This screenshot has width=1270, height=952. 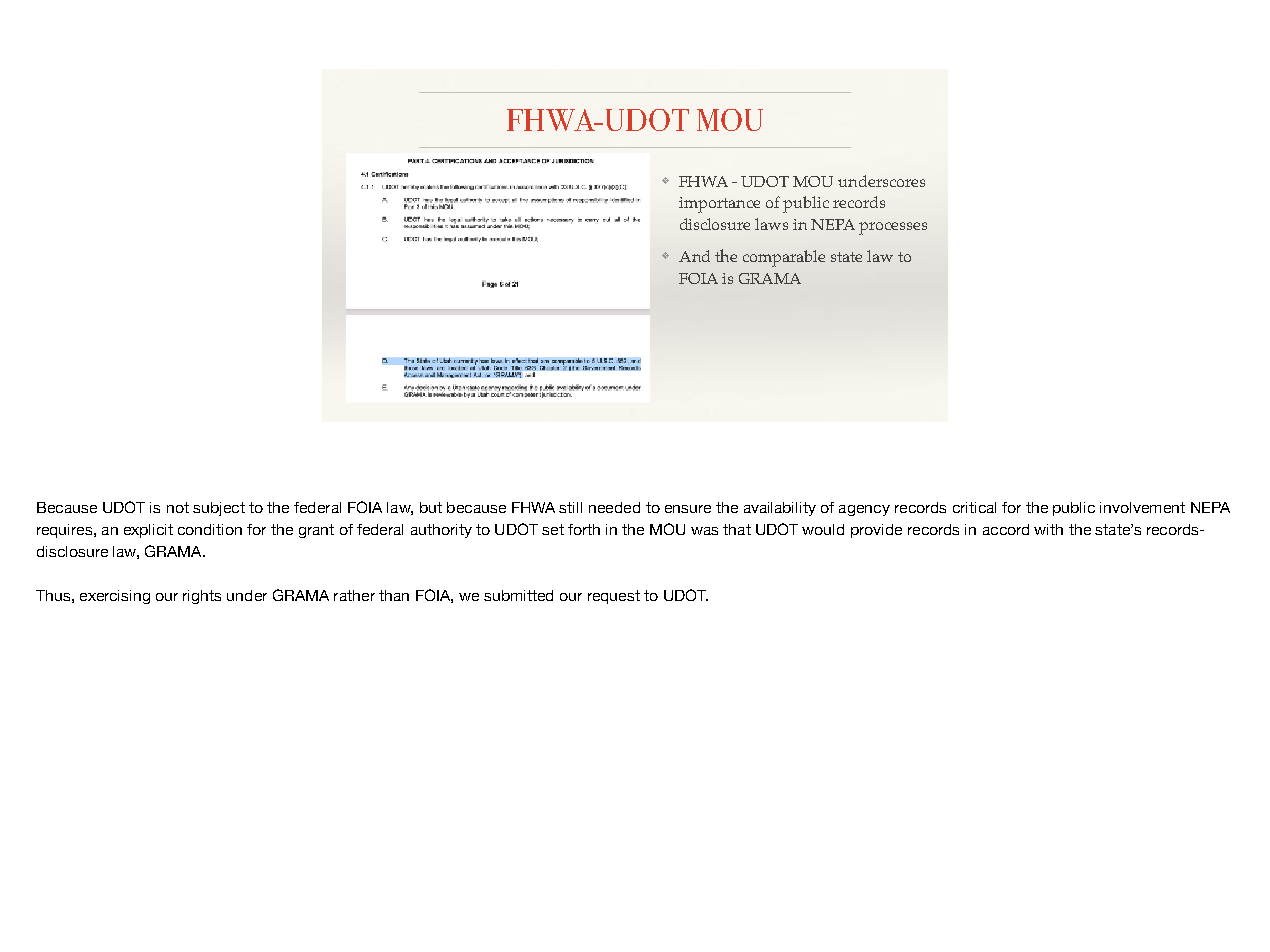 What do you see at coordinates (1006, 529) in the screenshot?
I see `accord` at bounding box center [1006, 529].
